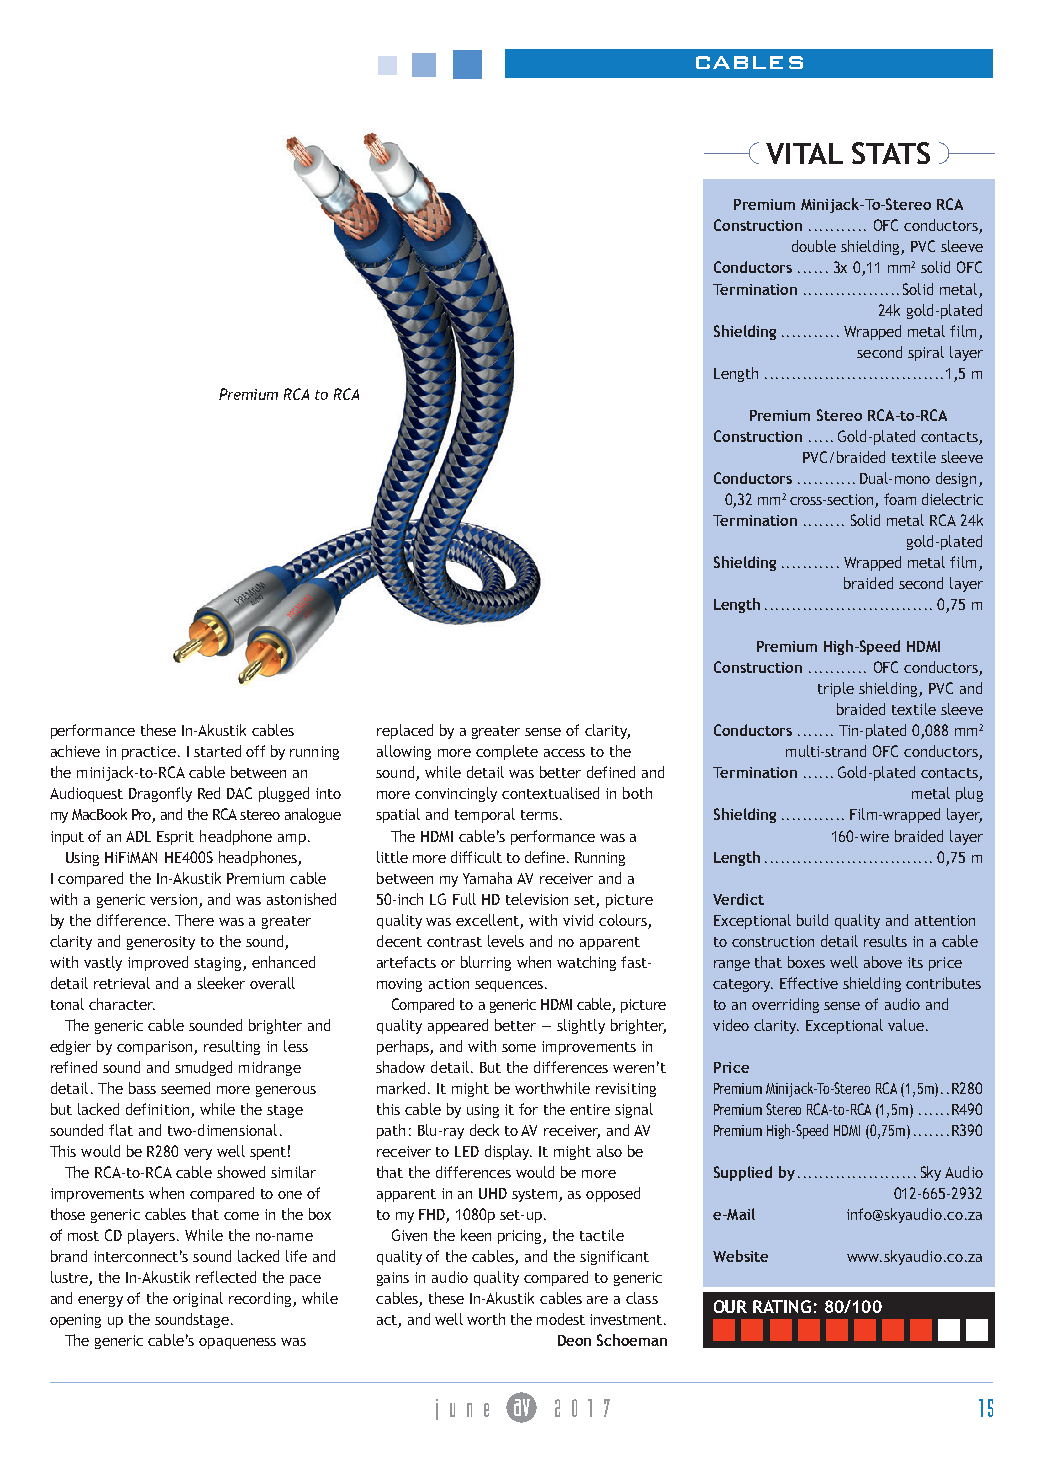  What do you see at coordinates (561, 1319) in the image?
I see `modest` at bounding box center [561, 1319].
